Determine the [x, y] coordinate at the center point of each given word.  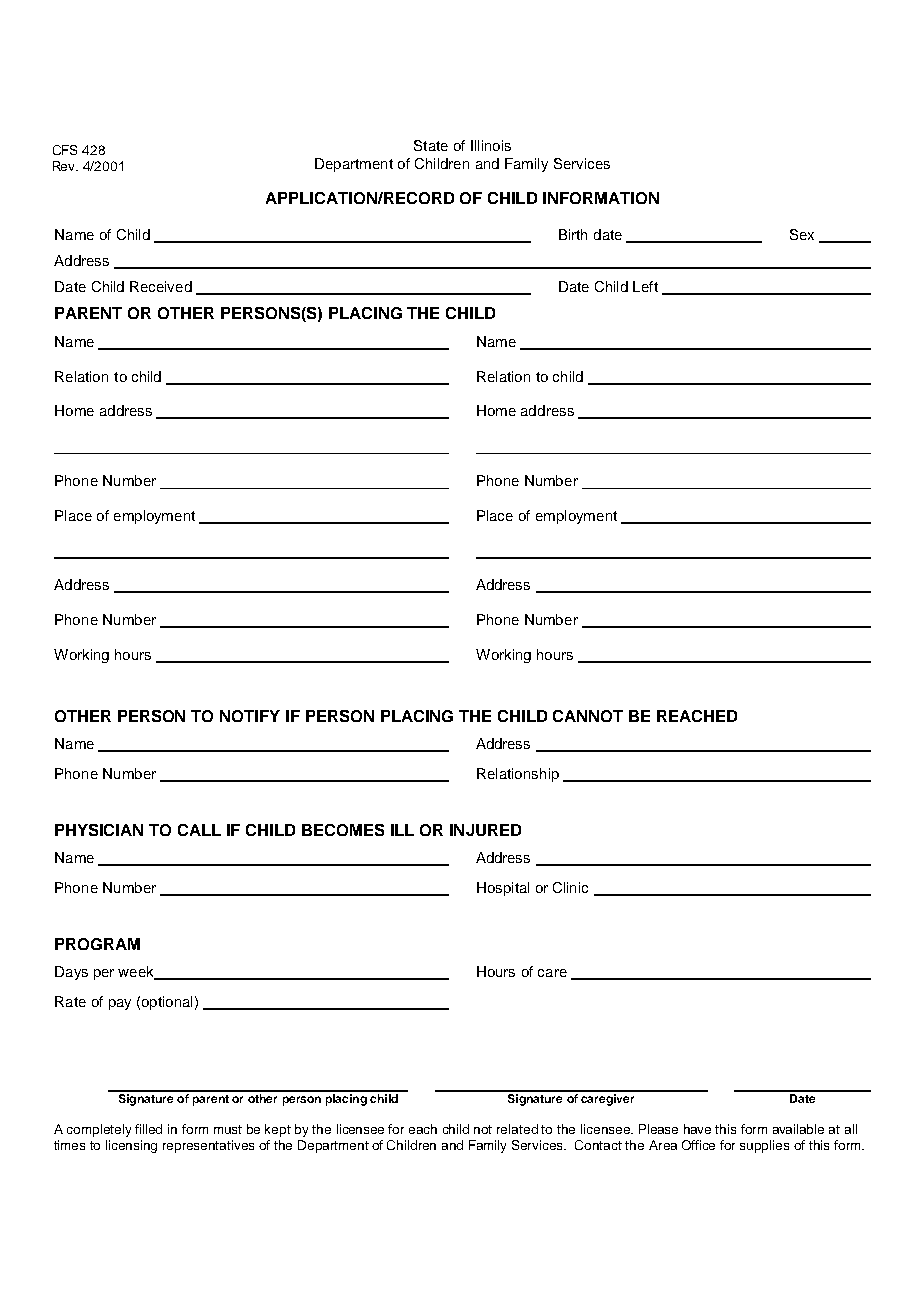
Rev [65, 166]
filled [148, 1129]
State [431, 145]
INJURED [485, 830]
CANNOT [588, 716]
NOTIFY [250, 716]
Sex [802, 234]
